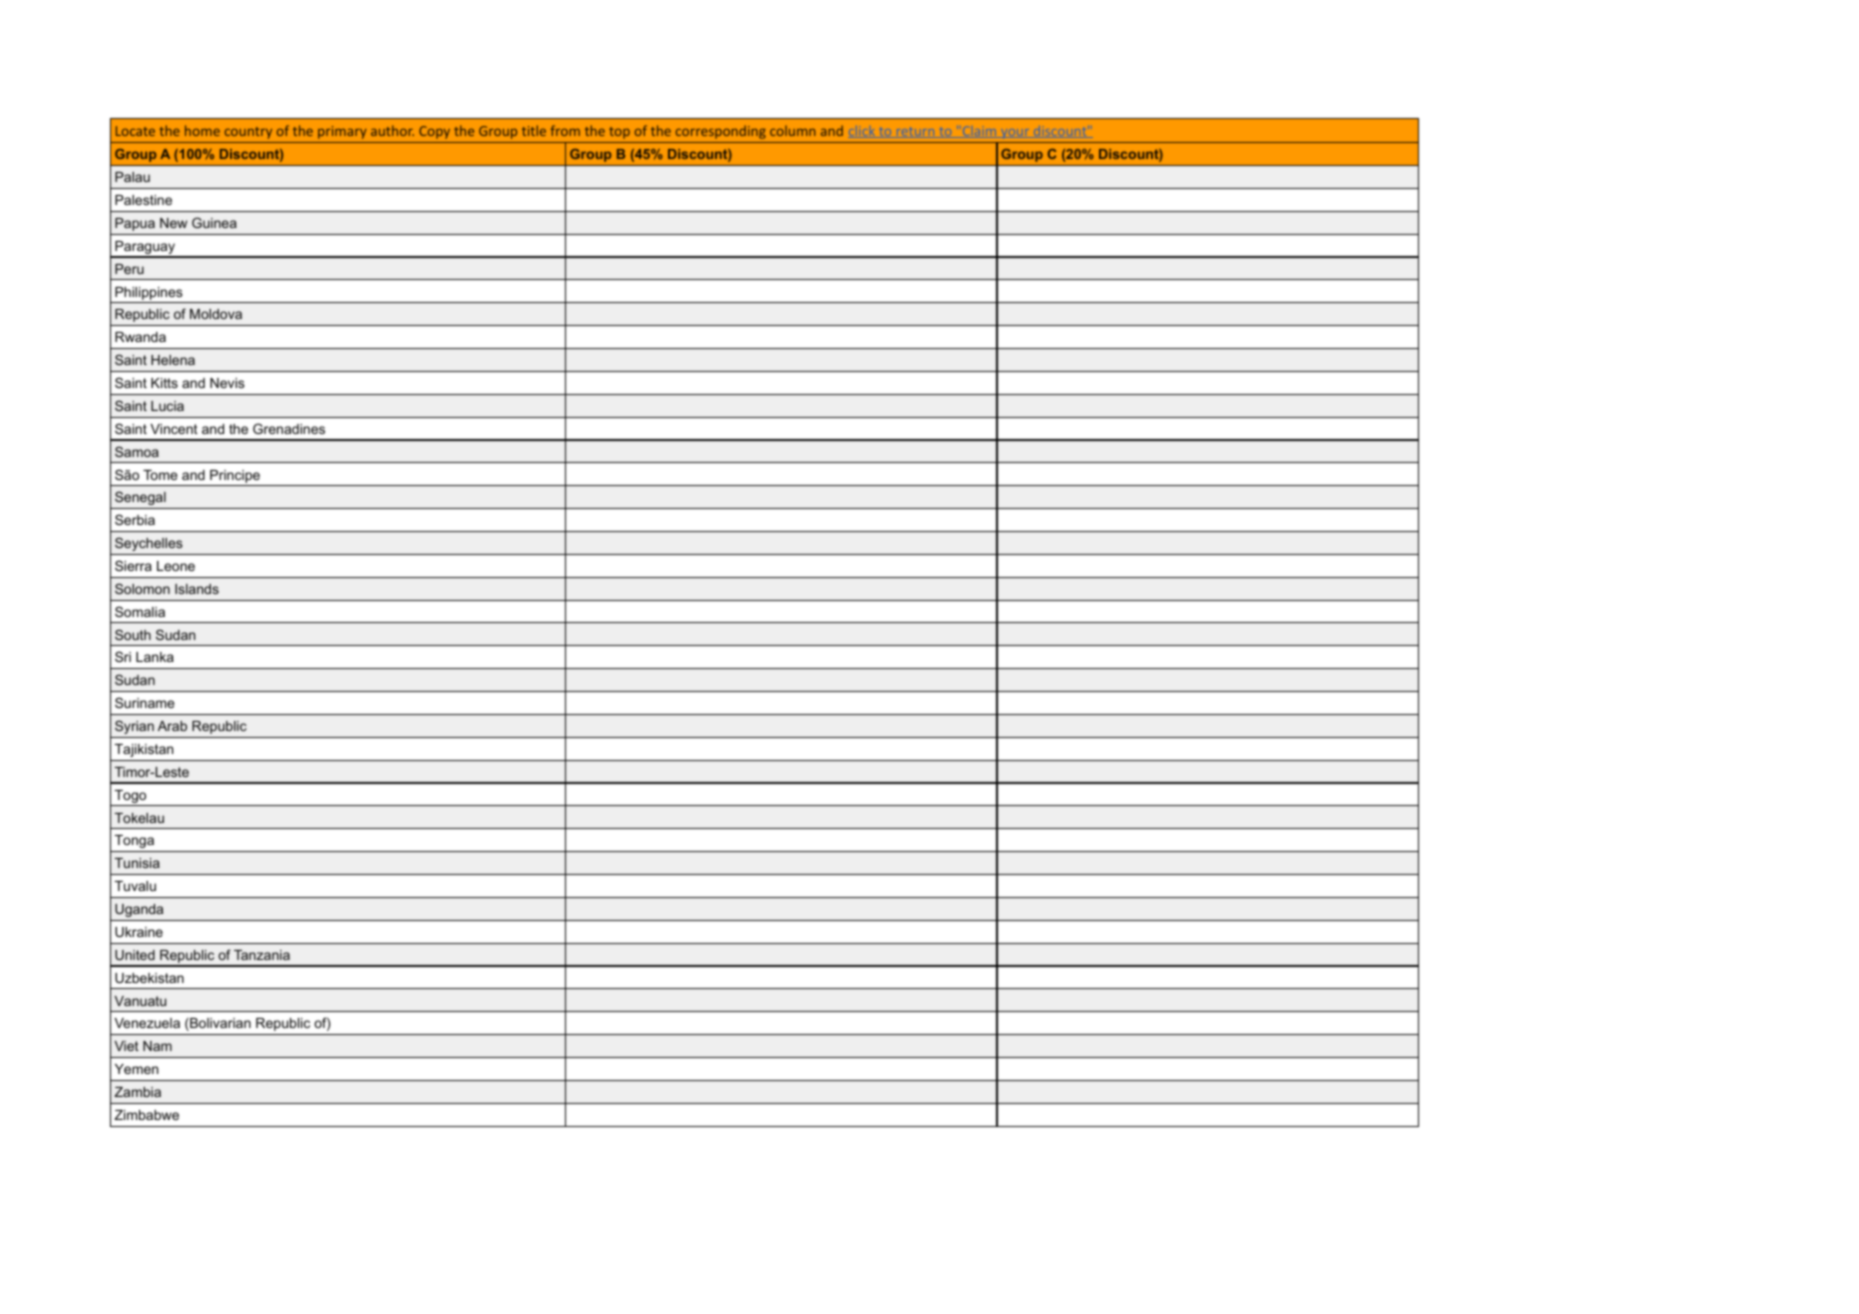 The image size is (1859, 1314). Describe the element at coordinates (721, 132) in the screenshot. I see `corresponding` at that location.
